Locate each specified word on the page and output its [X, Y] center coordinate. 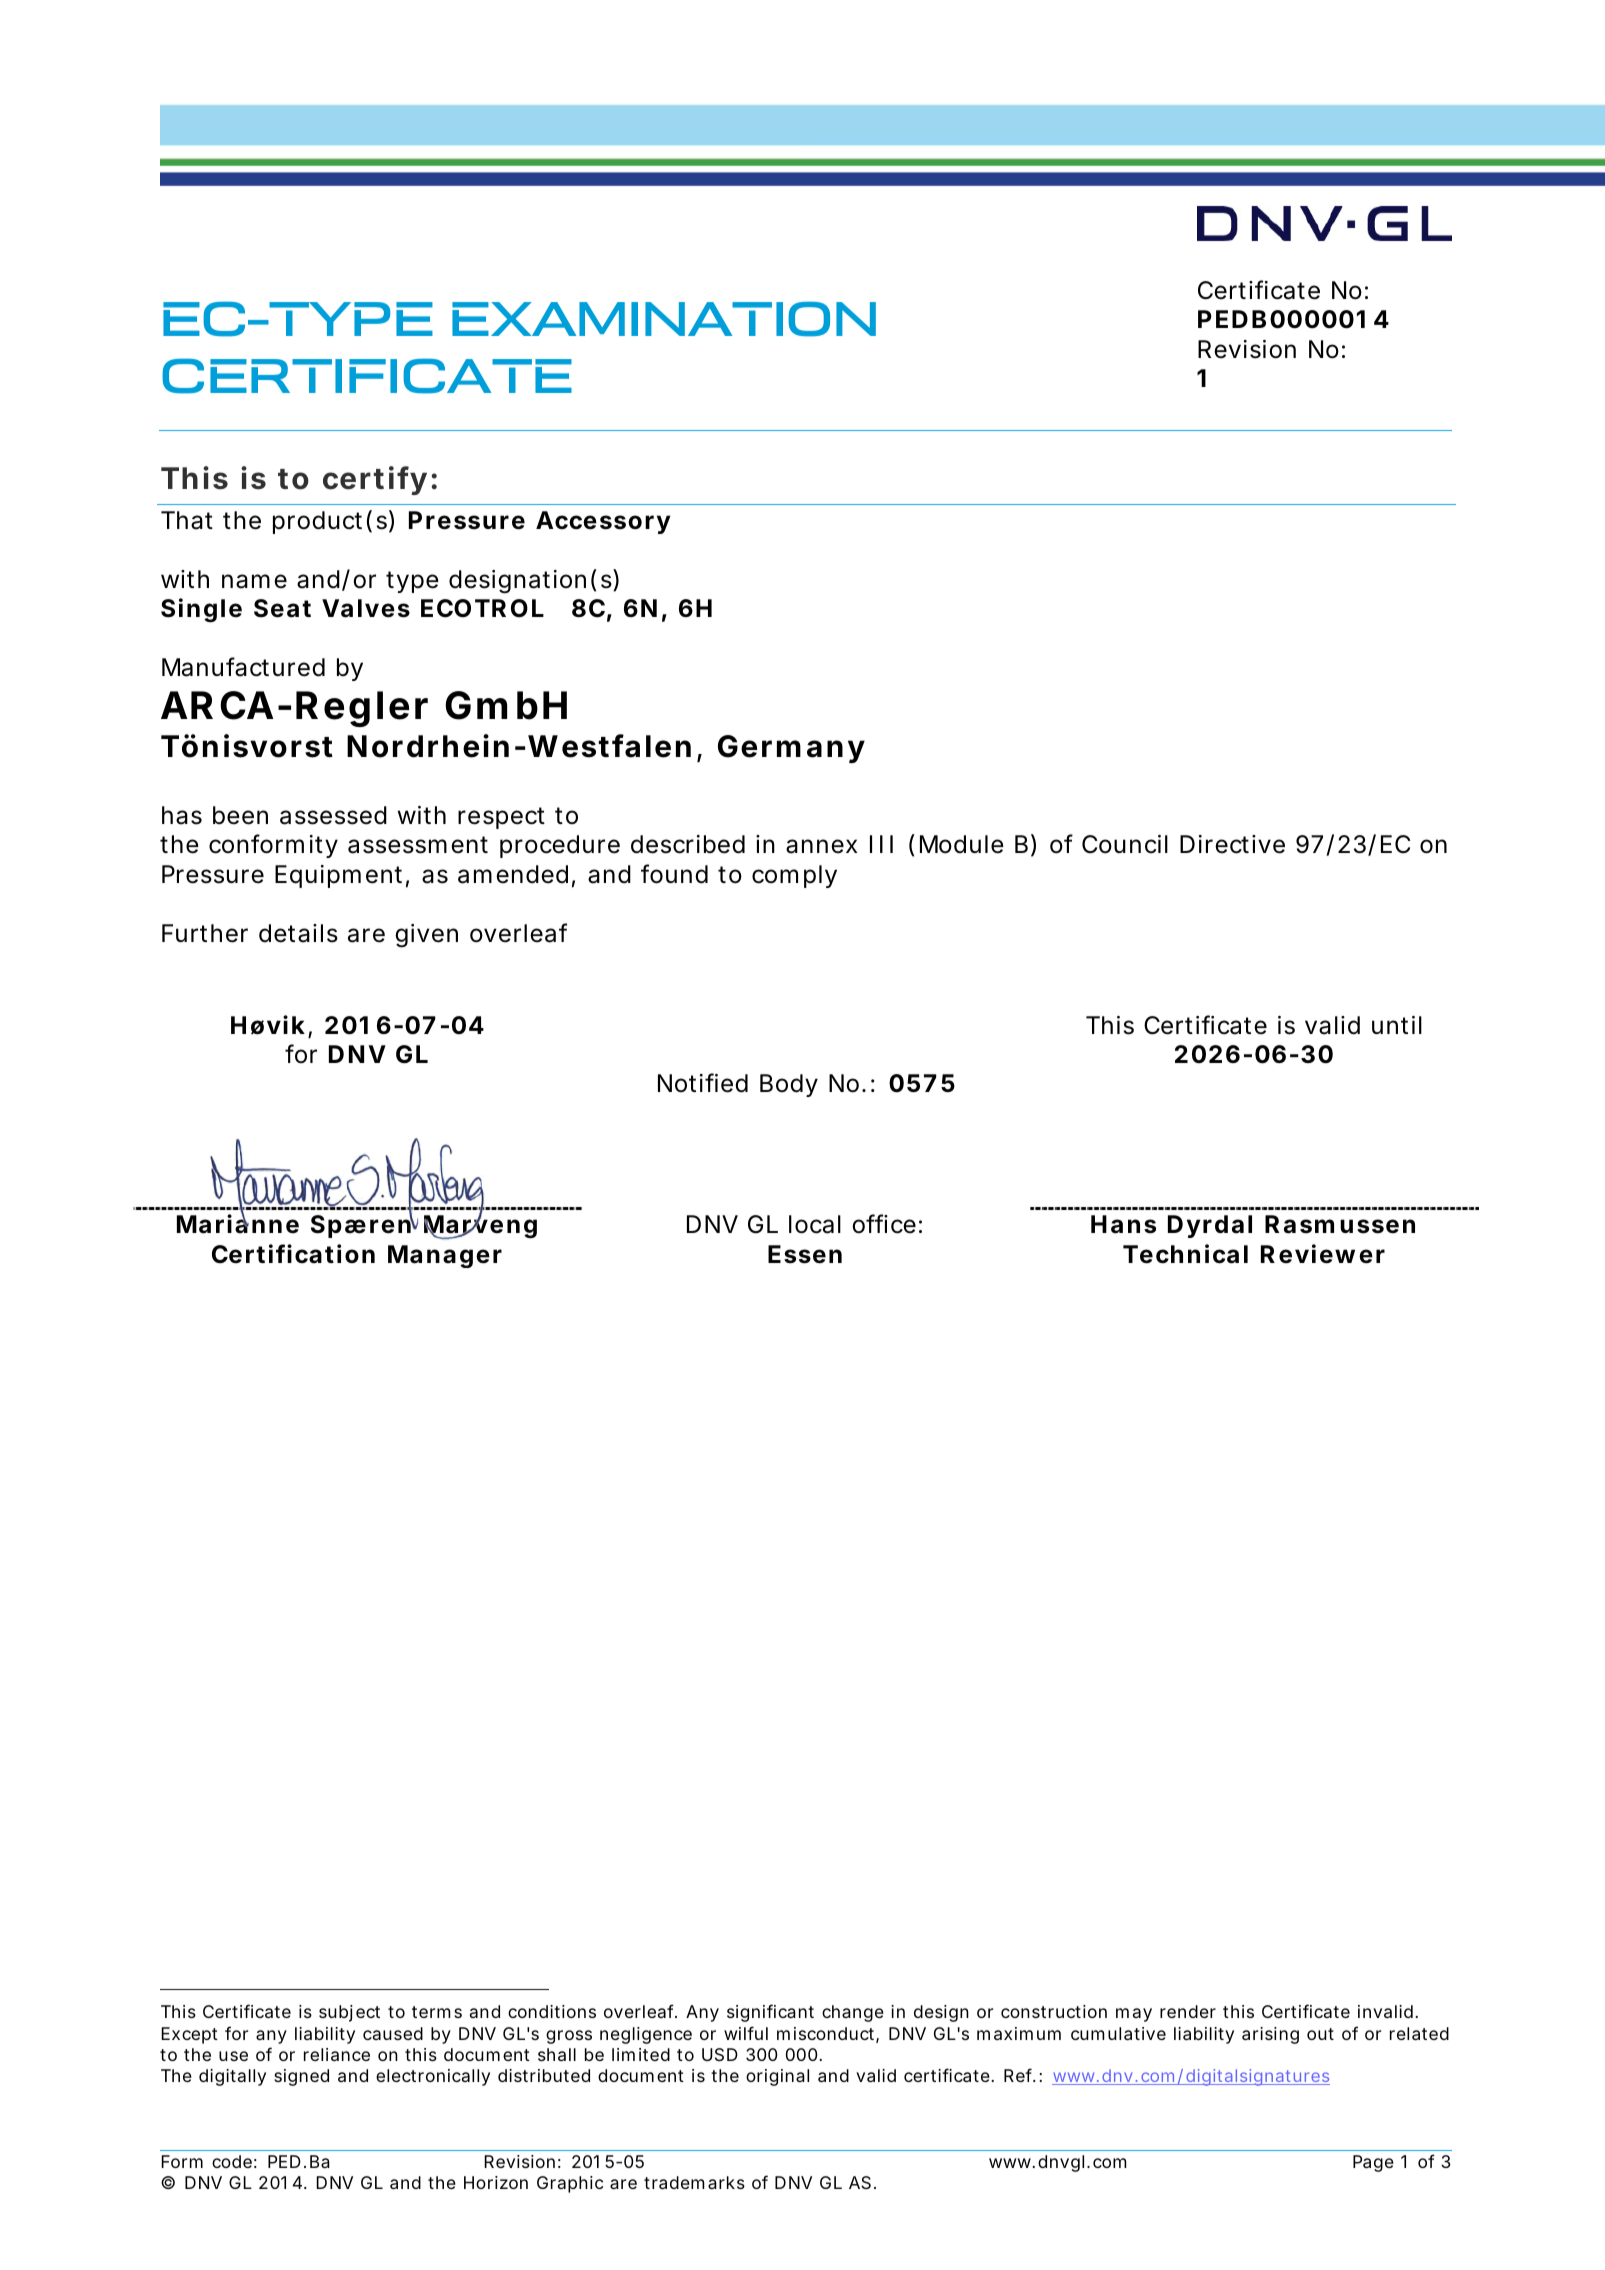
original [777, 2077]
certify [375, 480]
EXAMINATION [664, 319]
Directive [1232, 844]
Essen [805, 1254]
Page [1373, 2163]
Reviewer [1323, 1254]
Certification [293, 1254]
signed [301, 2077]
